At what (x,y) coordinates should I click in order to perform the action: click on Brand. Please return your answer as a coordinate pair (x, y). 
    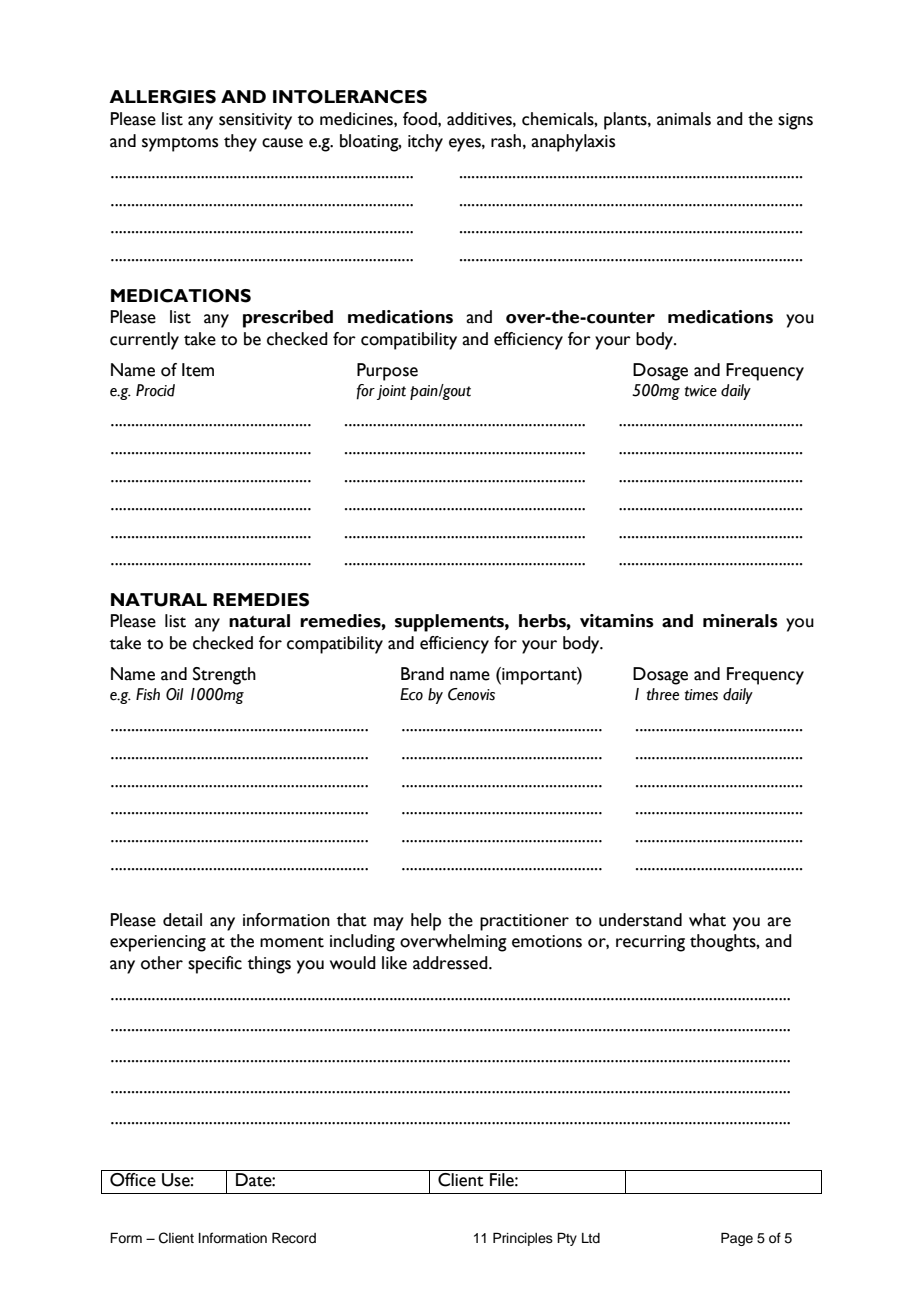
    Looking at the image, I should click on (422, 674).
